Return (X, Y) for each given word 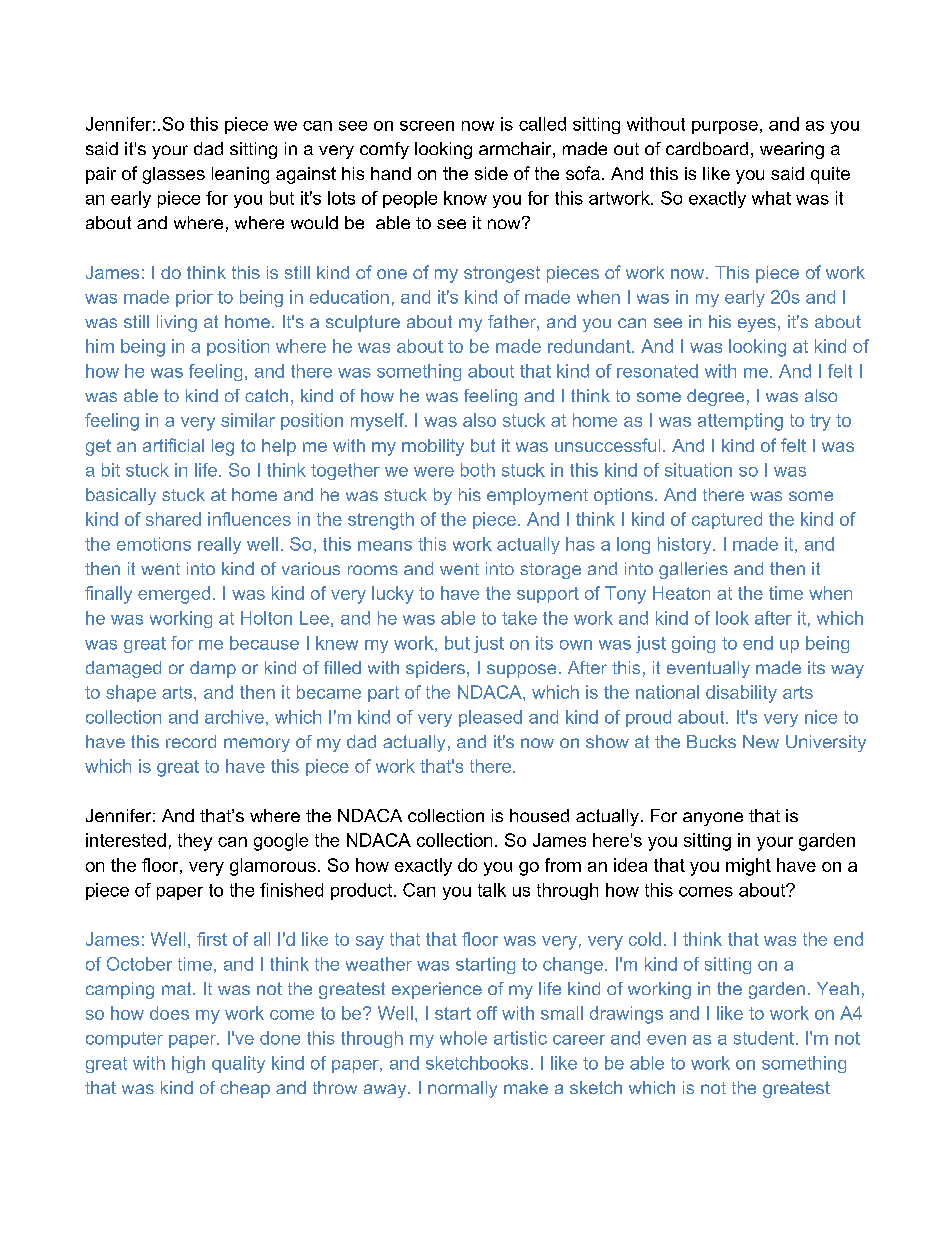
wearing (792, 150)
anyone (713, 819)
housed (539, 815)
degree (715, 397)
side (491, 173)
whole (463, 1038)
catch (266, 395)
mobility (433, 447)
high (188, 1064)
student (764, 1038)
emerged (174, 595)
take (519, 618)
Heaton (681, 593)
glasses (174, 175)
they (195, 842)
